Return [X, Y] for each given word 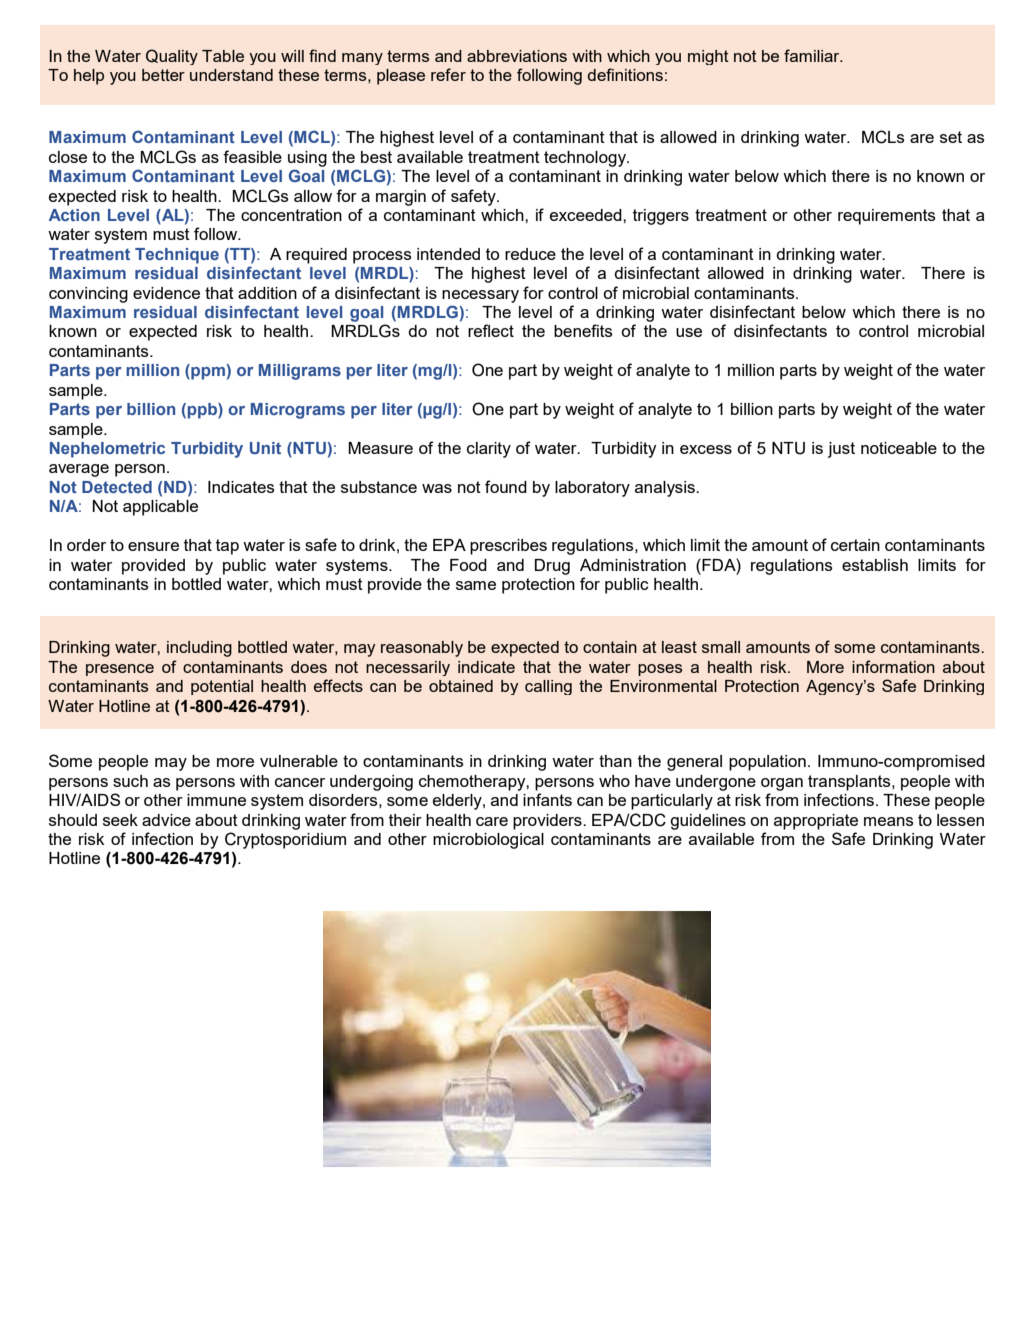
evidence [166, 293]
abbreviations [517, 56]
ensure [153, 546]
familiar [813, 55]
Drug [552, 567]
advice [166, 820]
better [163, 75]
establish [875, 565]
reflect [491, 330]
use [689, 332]
